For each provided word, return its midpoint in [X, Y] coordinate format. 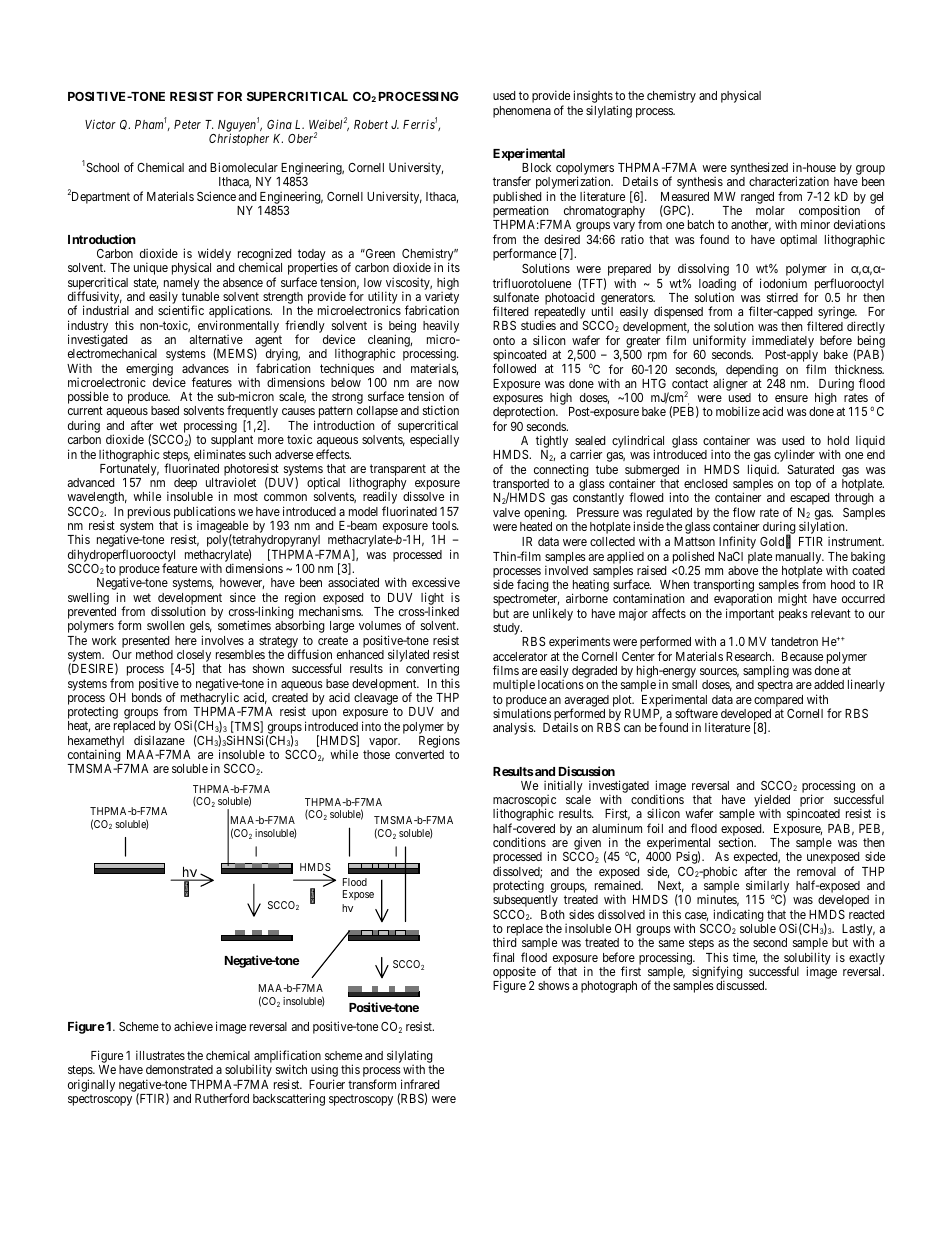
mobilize [738, 411]
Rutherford [222, 1098]
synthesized [759, 170]
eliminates [220, 454]
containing [95, 757]
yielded [772, 802]
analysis [514, 728]
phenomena [522, 112]
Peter [187, 124]
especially [434, 440]
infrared [420, 1084]
